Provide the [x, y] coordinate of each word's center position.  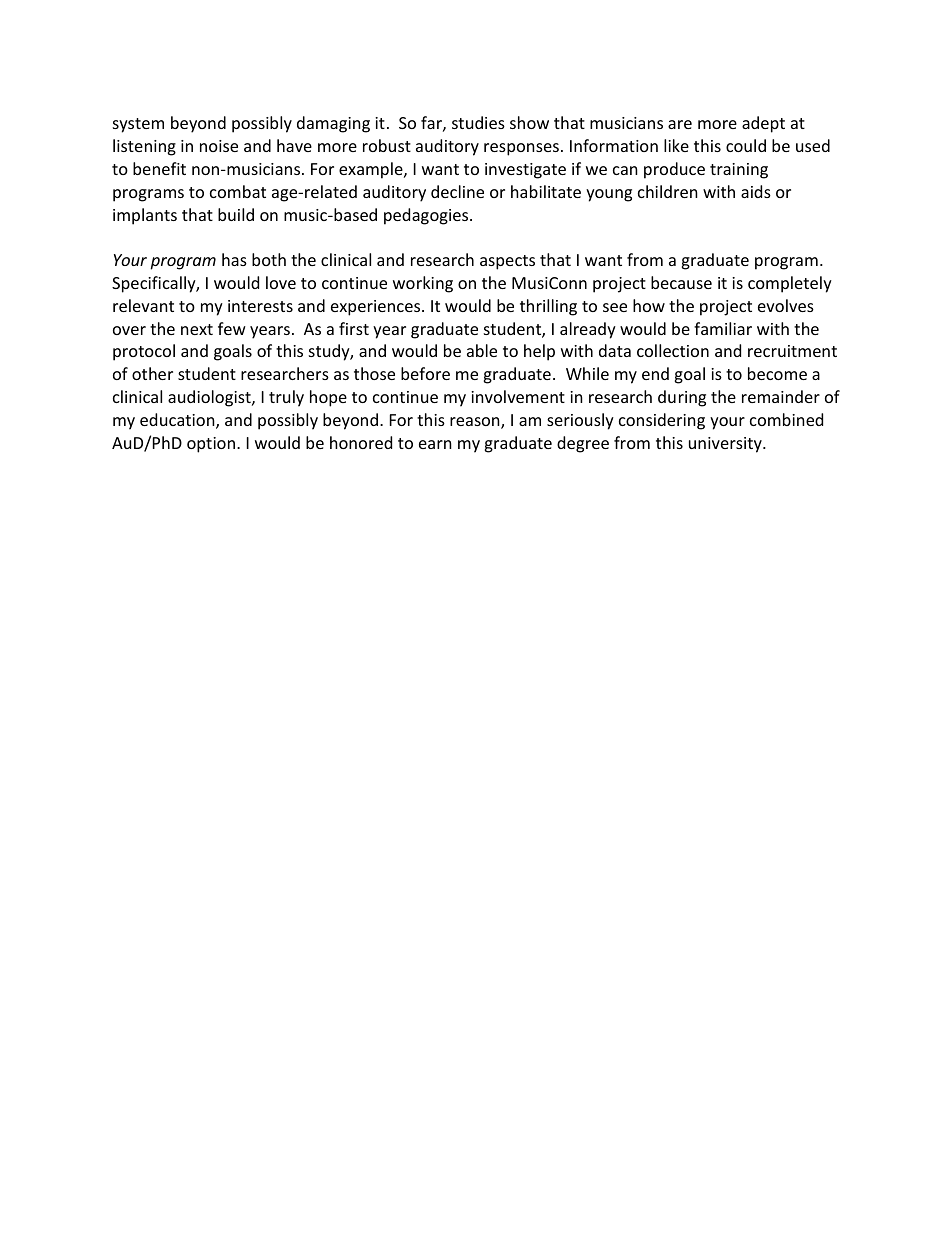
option [211, 445]
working [423, 284]
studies [478, 122]
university [726, 445]
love [281, 282]
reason [476, 423]
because [681, 282]
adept [763, 124]
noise [219, 146]
